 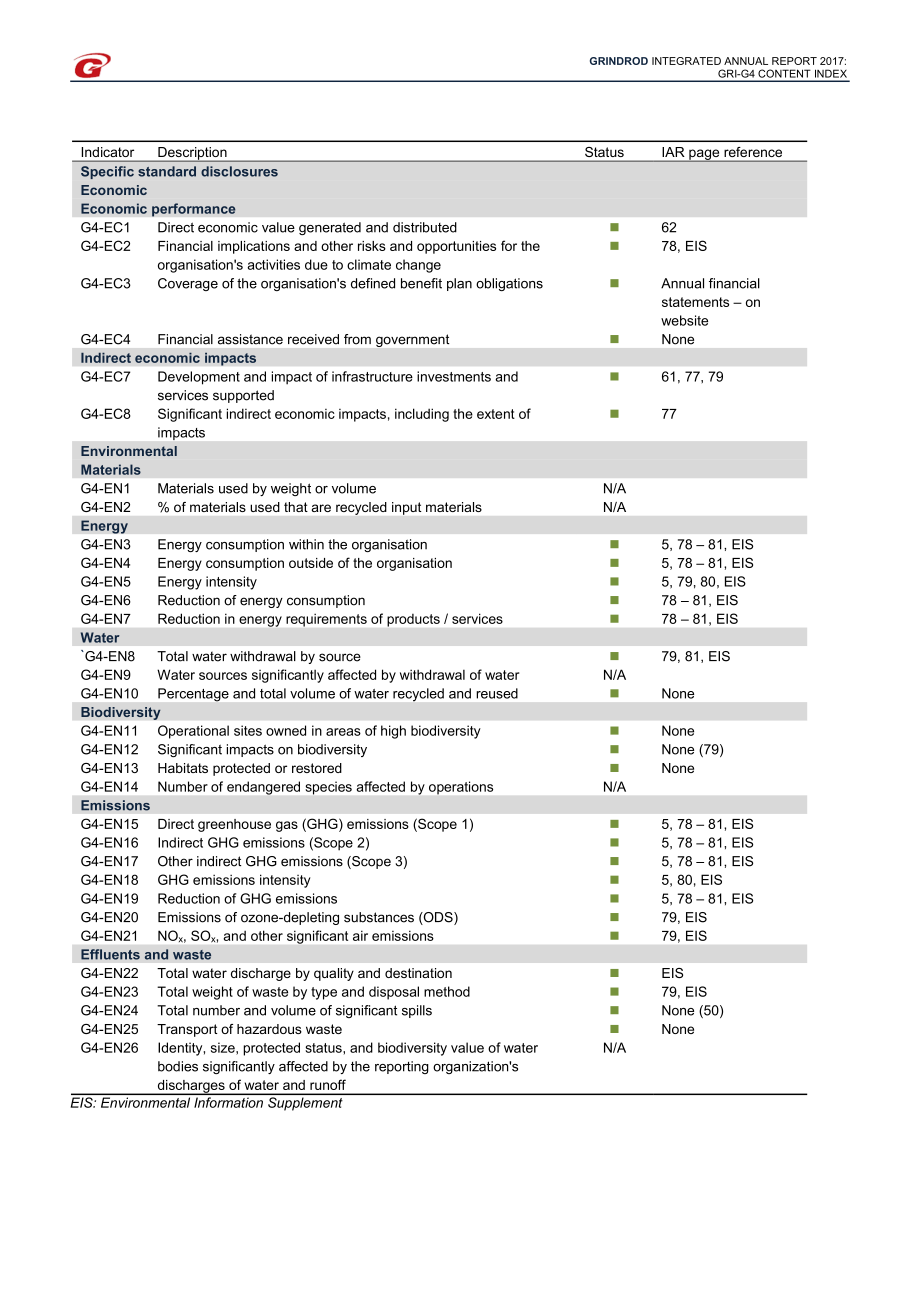 I want to click on bodies, so click(x=178, y=1066).
